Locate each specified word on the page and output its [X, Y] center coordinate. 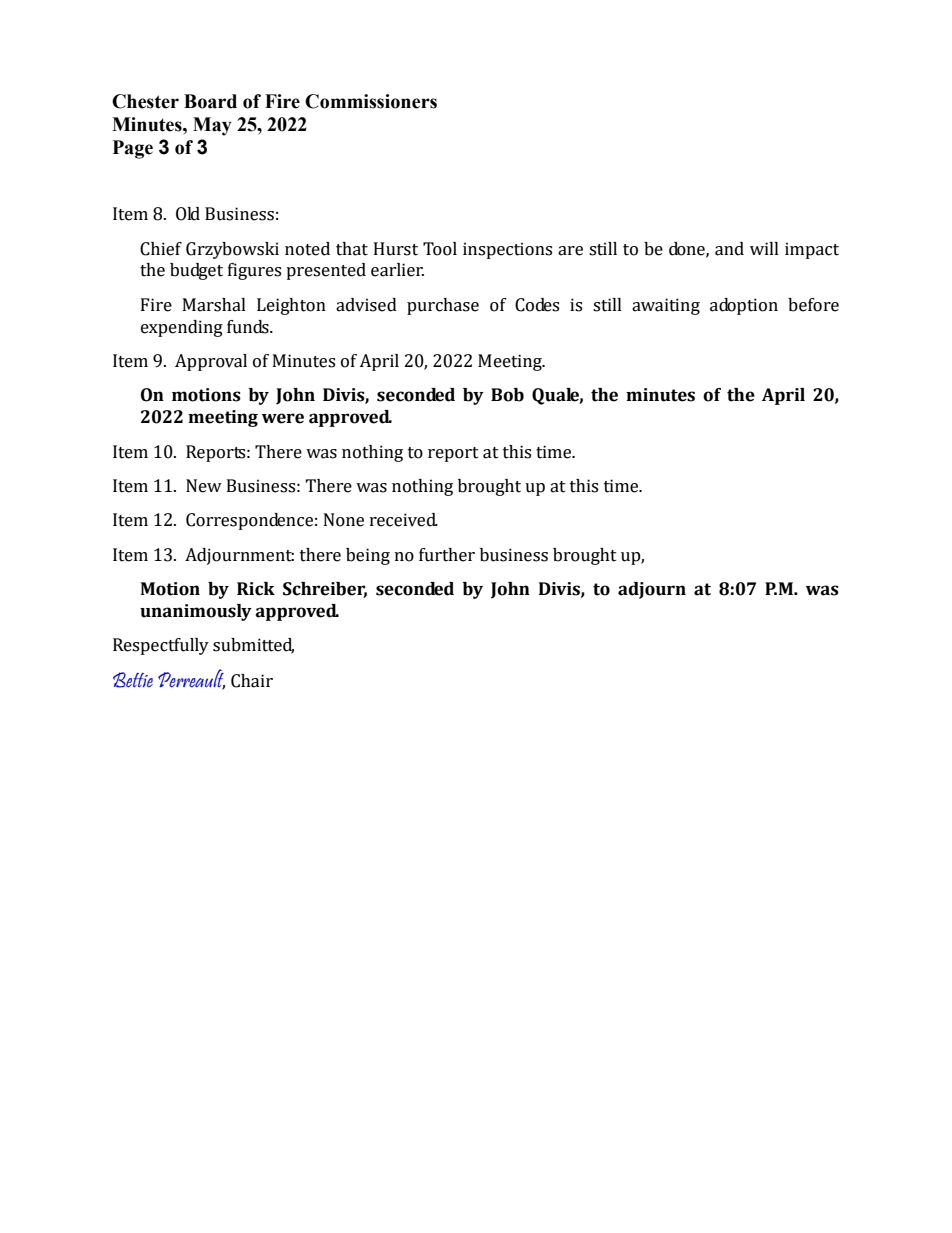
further [447, 555]
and [729, 249]
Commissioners [371, 101]
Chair [252, 681]
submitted [253, 646]
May [212, 126]
